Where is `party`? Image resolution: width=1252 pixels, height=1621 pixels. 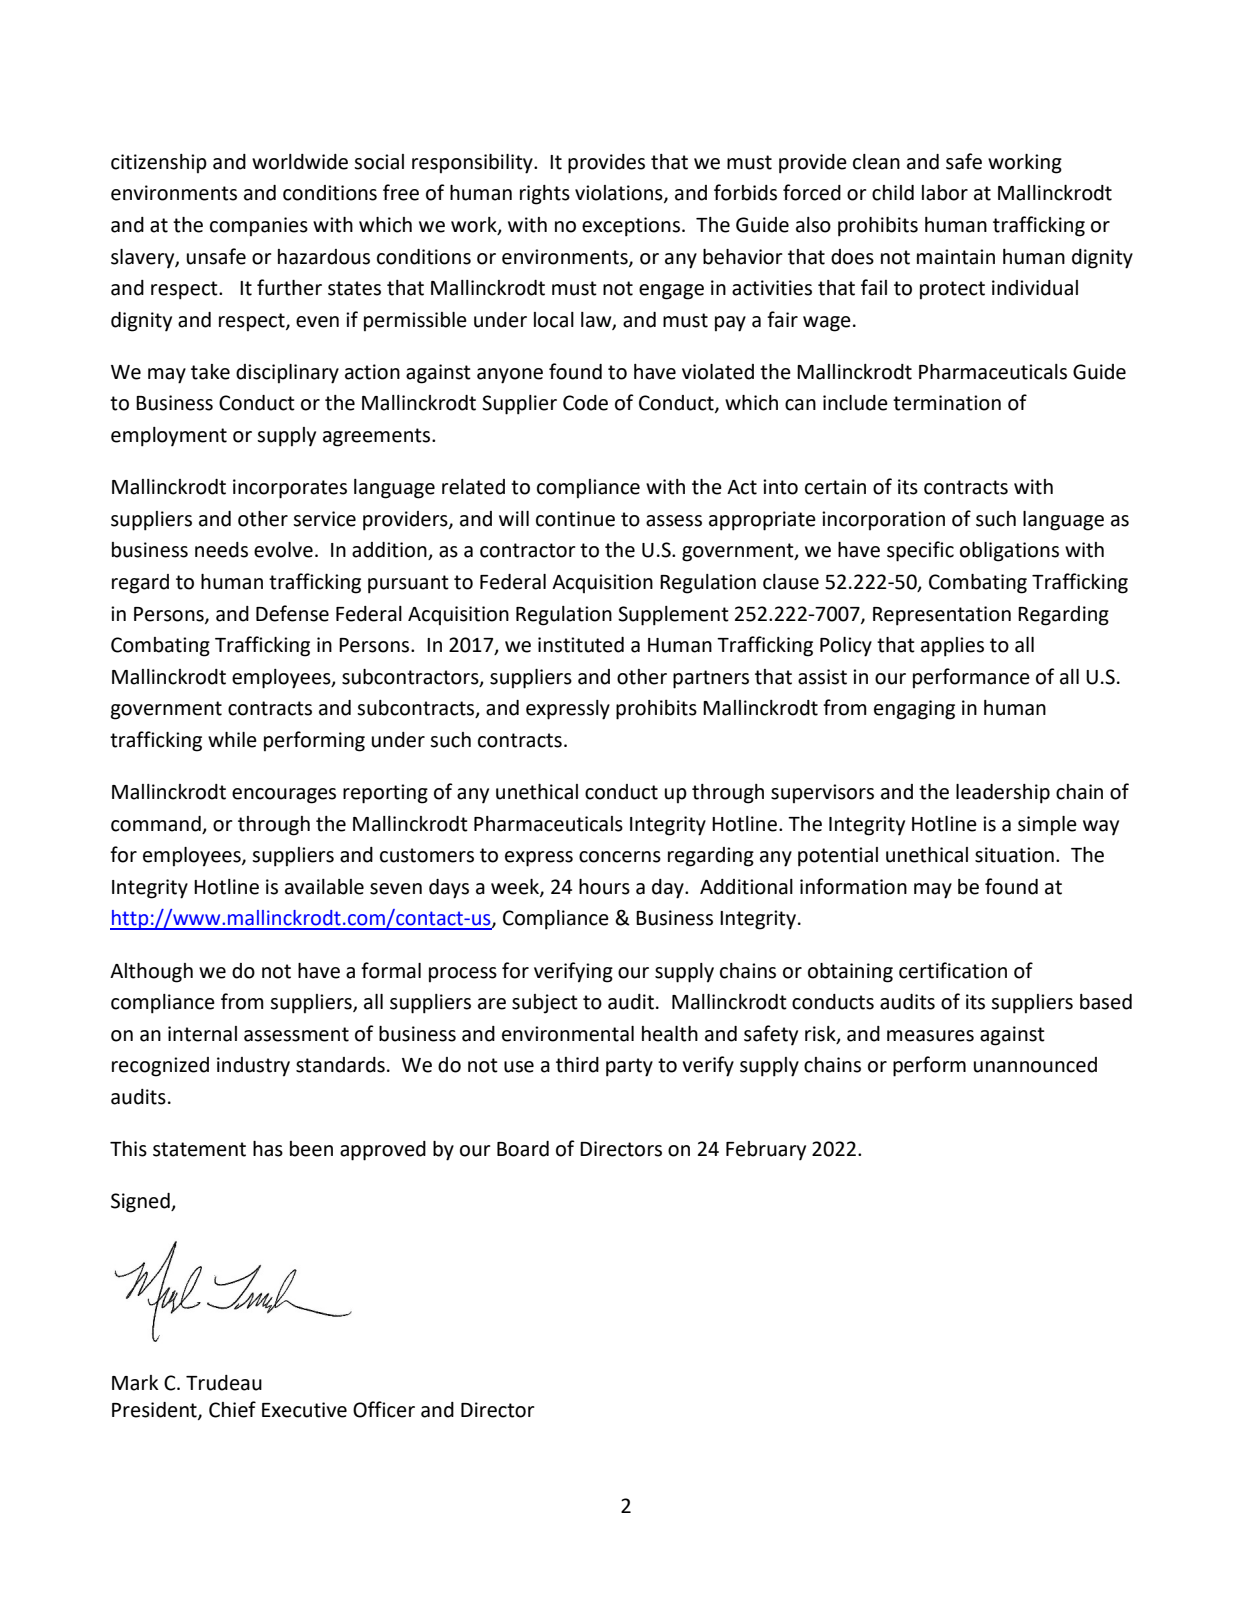
party is located at coordinates (629, 1067).
